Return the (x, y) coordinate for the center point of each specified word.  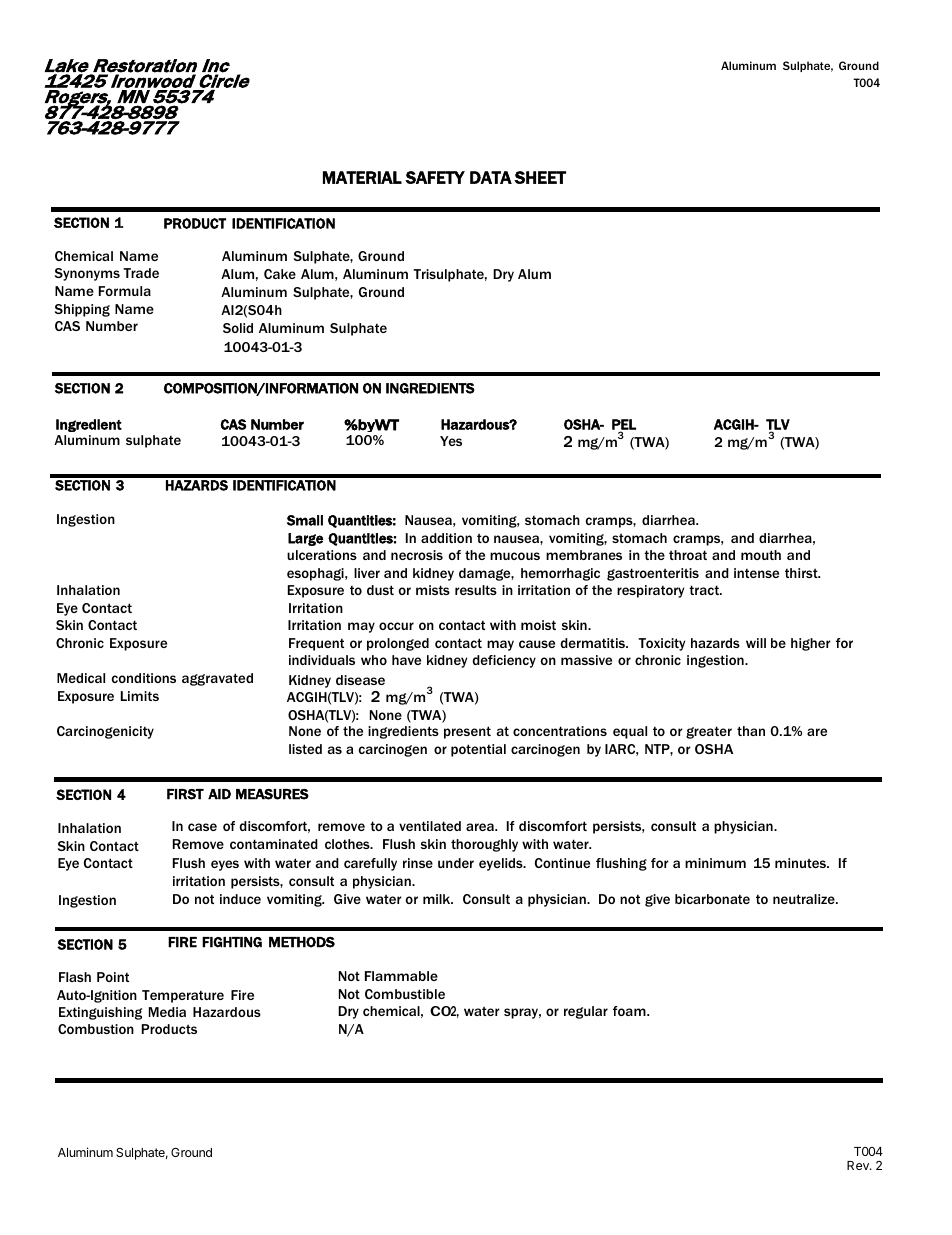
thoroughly (484, 845)
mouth (761, 555)
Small (305, 520)
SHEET (540, 177)
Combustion (96, 1029)
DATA (491, 177)
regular (586, 1012)
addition (446, 538)
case (202, 827)
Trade (141, 273)
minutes (801, 863)
